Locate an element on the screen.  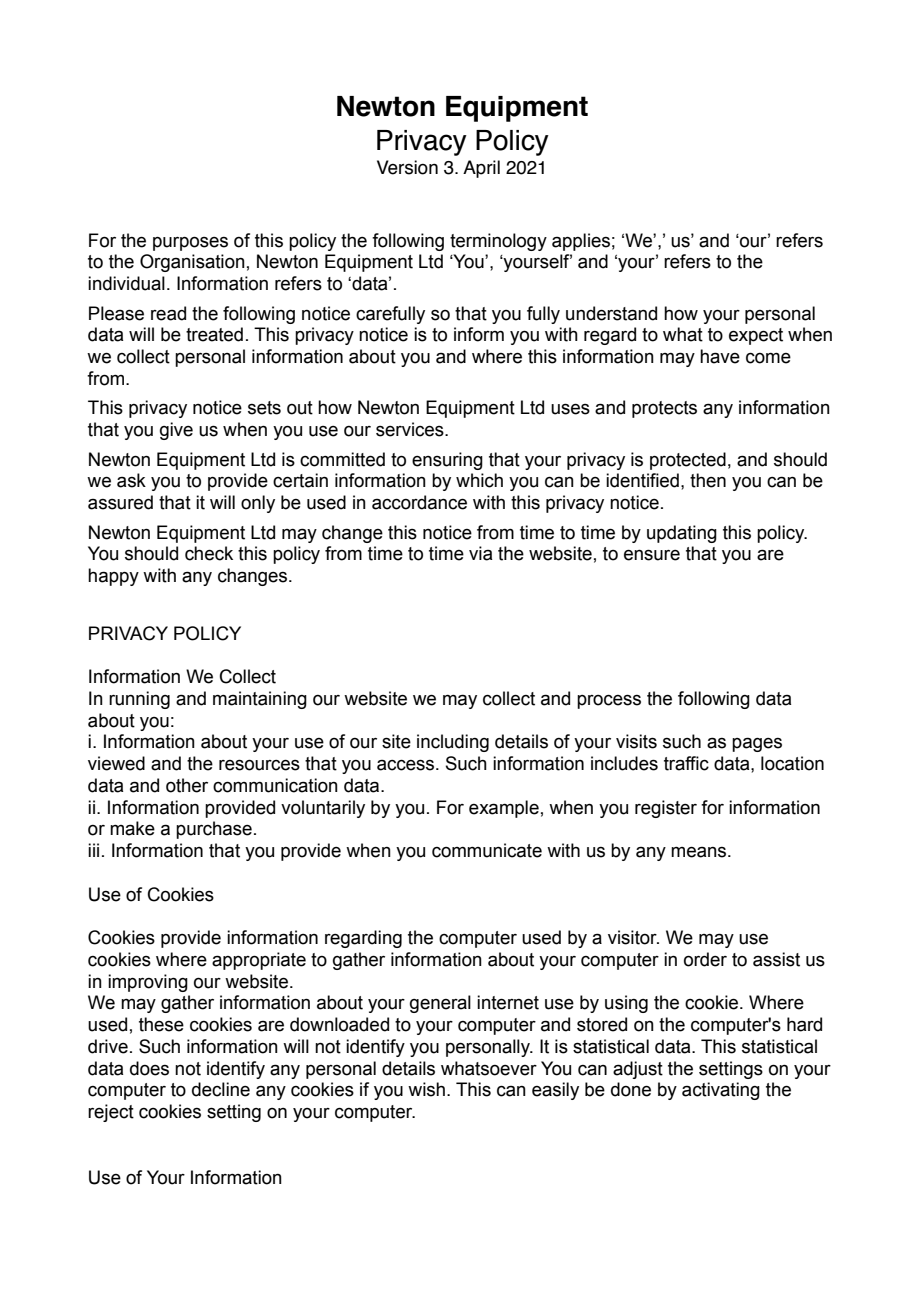
services is located at coordinates (411, 429).
